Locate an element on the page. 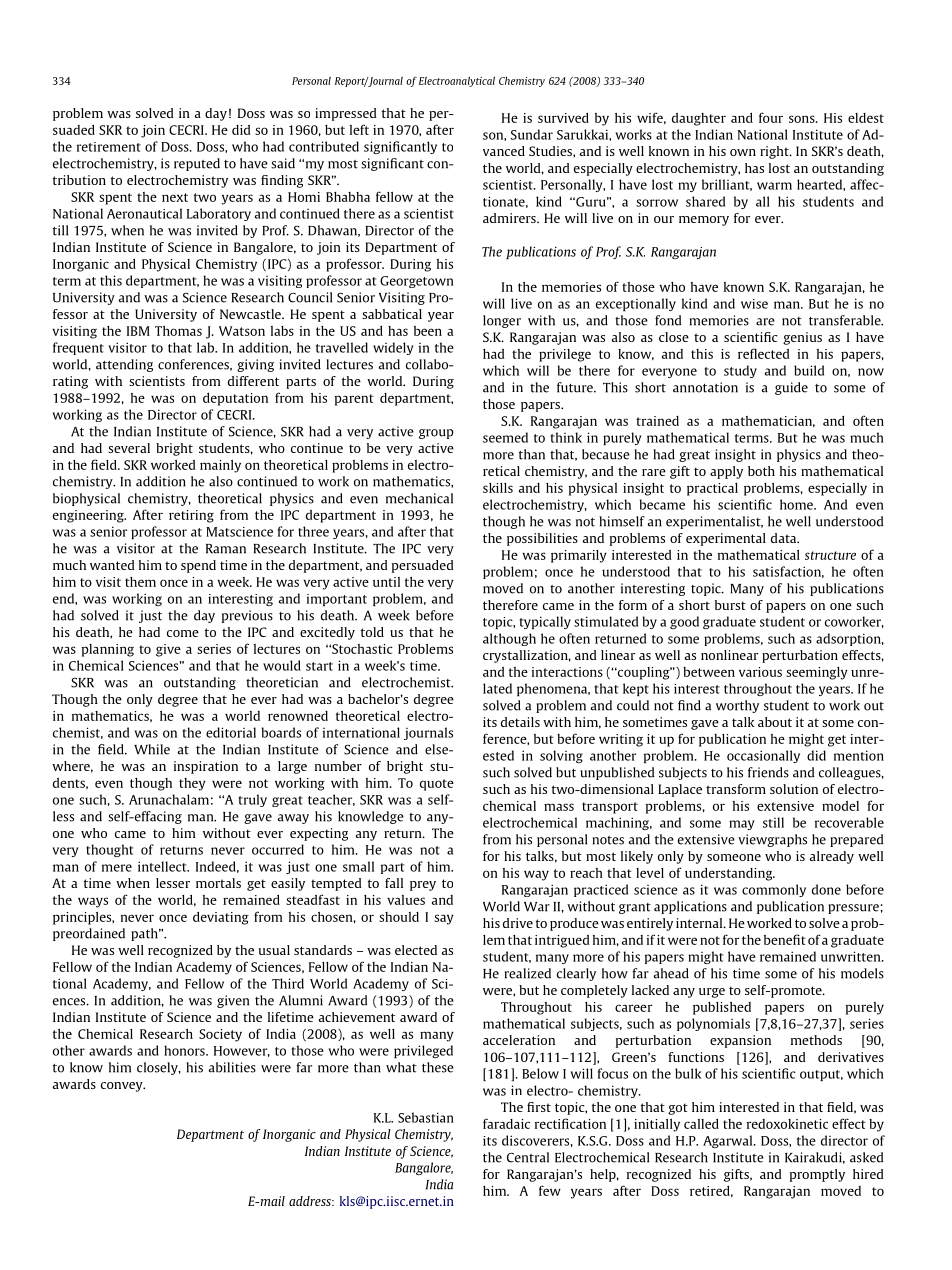  Sundar is located at coordinates (532, 134).
